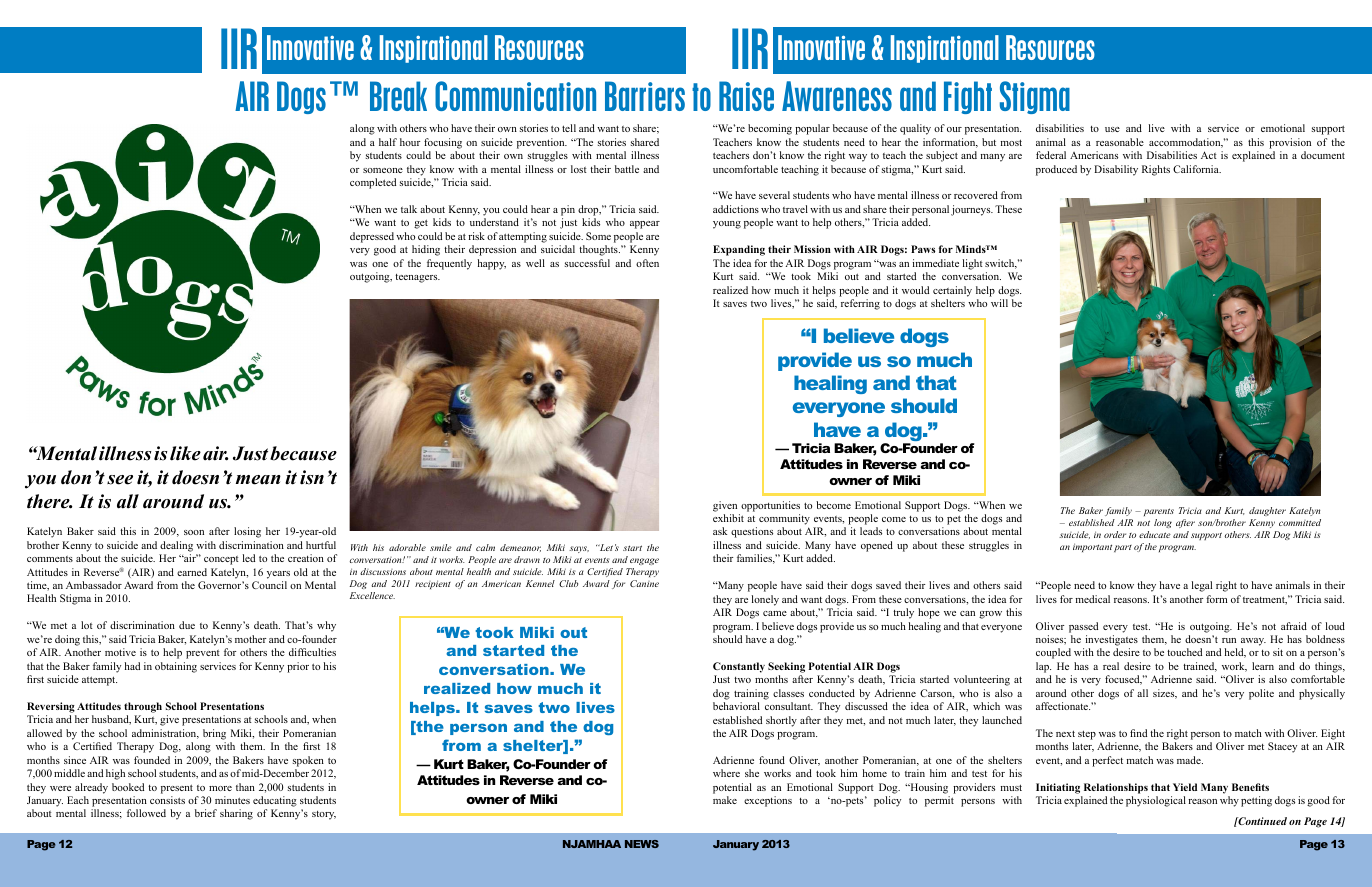 Image resolution: width=1372 pixels, height=887 pixels. Describe the element at coordinates (206, 813) in the screenshot. I see `brief` at that location.
